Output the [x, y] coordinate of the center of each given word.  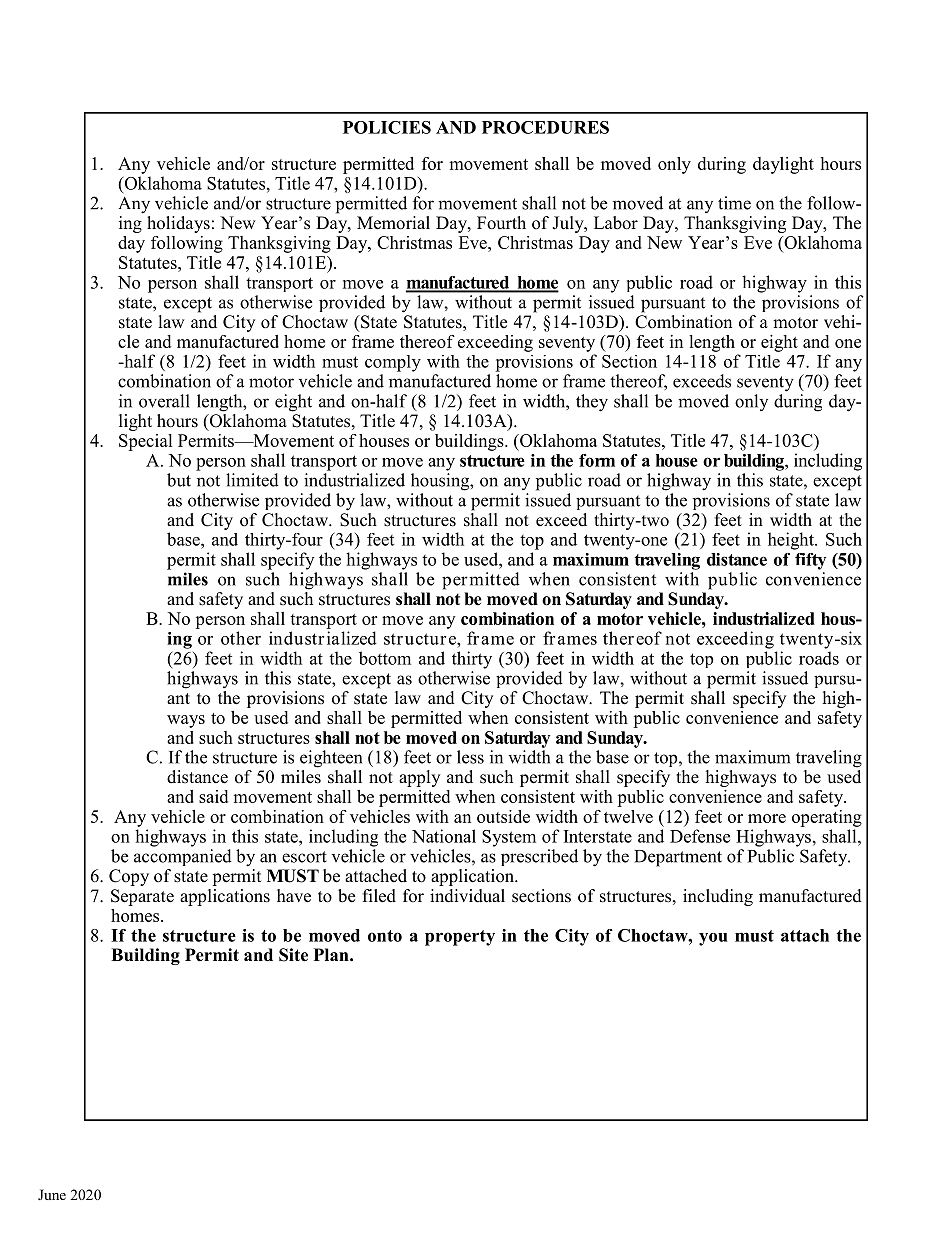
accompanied [183, 857]
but [179, 480]
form [597, 460]
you [713, 939]
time [734, 203]
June [52, 1194]
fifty [810, 561]
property [460, 938]
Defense [700, 836]
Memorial [393, 223]
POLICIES [387, 127]
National [444, 836]
